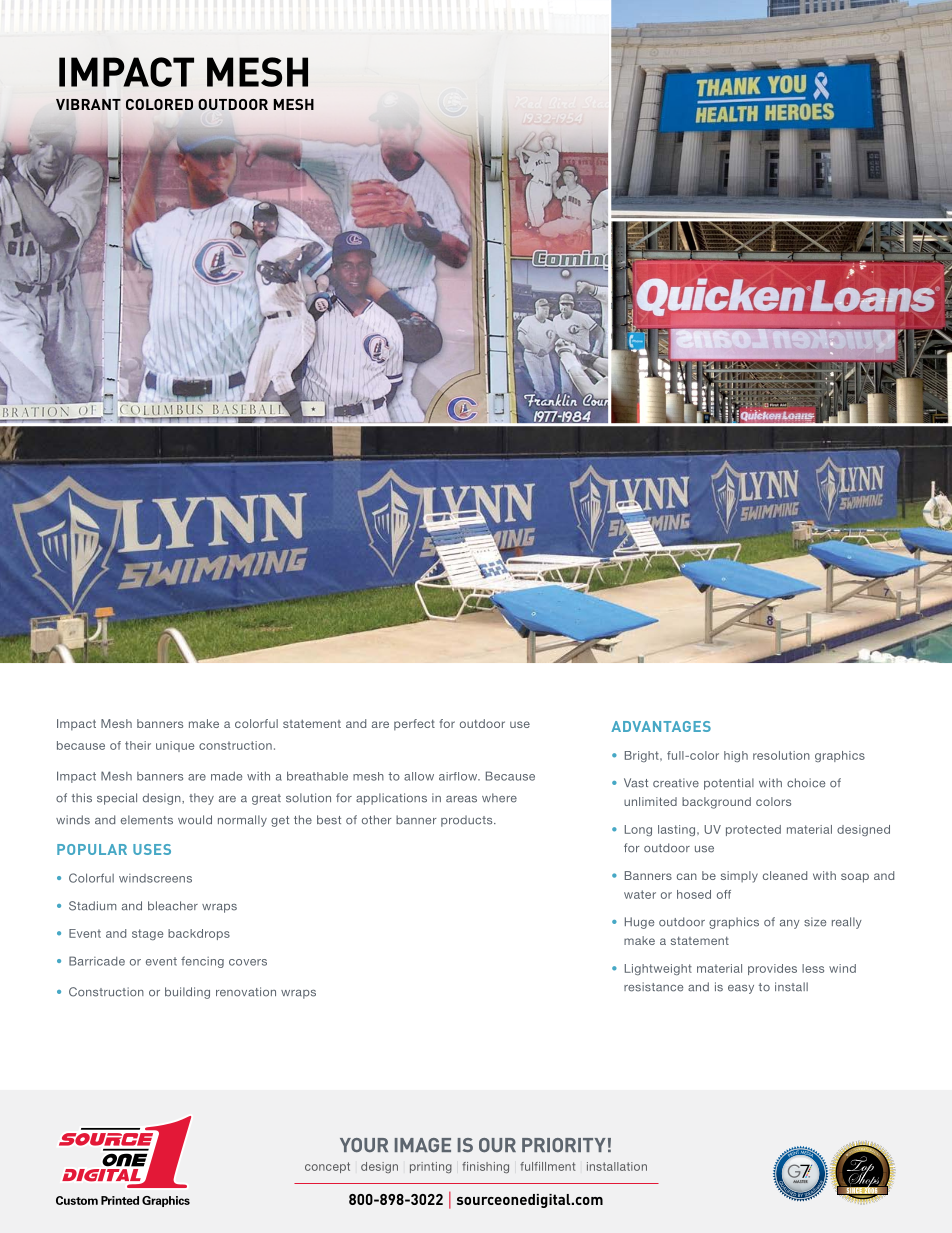 The image size is (952, 1233). What do you see at coordinates (736, 756) in the screenshot?
I see `high` at bounding box center [736, 756].
